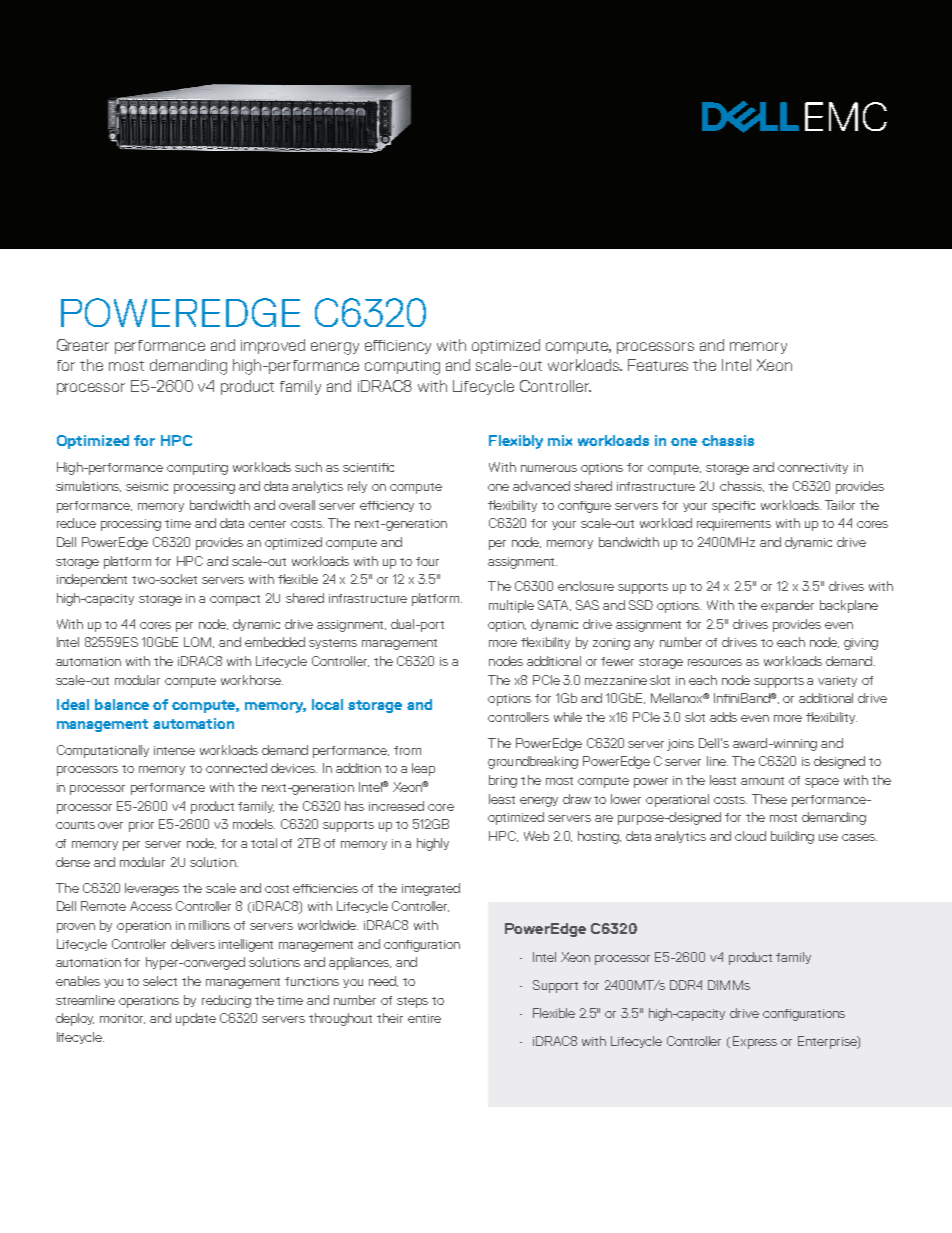 The image size is (952, 1233). What do you see at coordinates (431, 889) in the screenshot?
I see `integrated` at bounding box center [431, 889].
